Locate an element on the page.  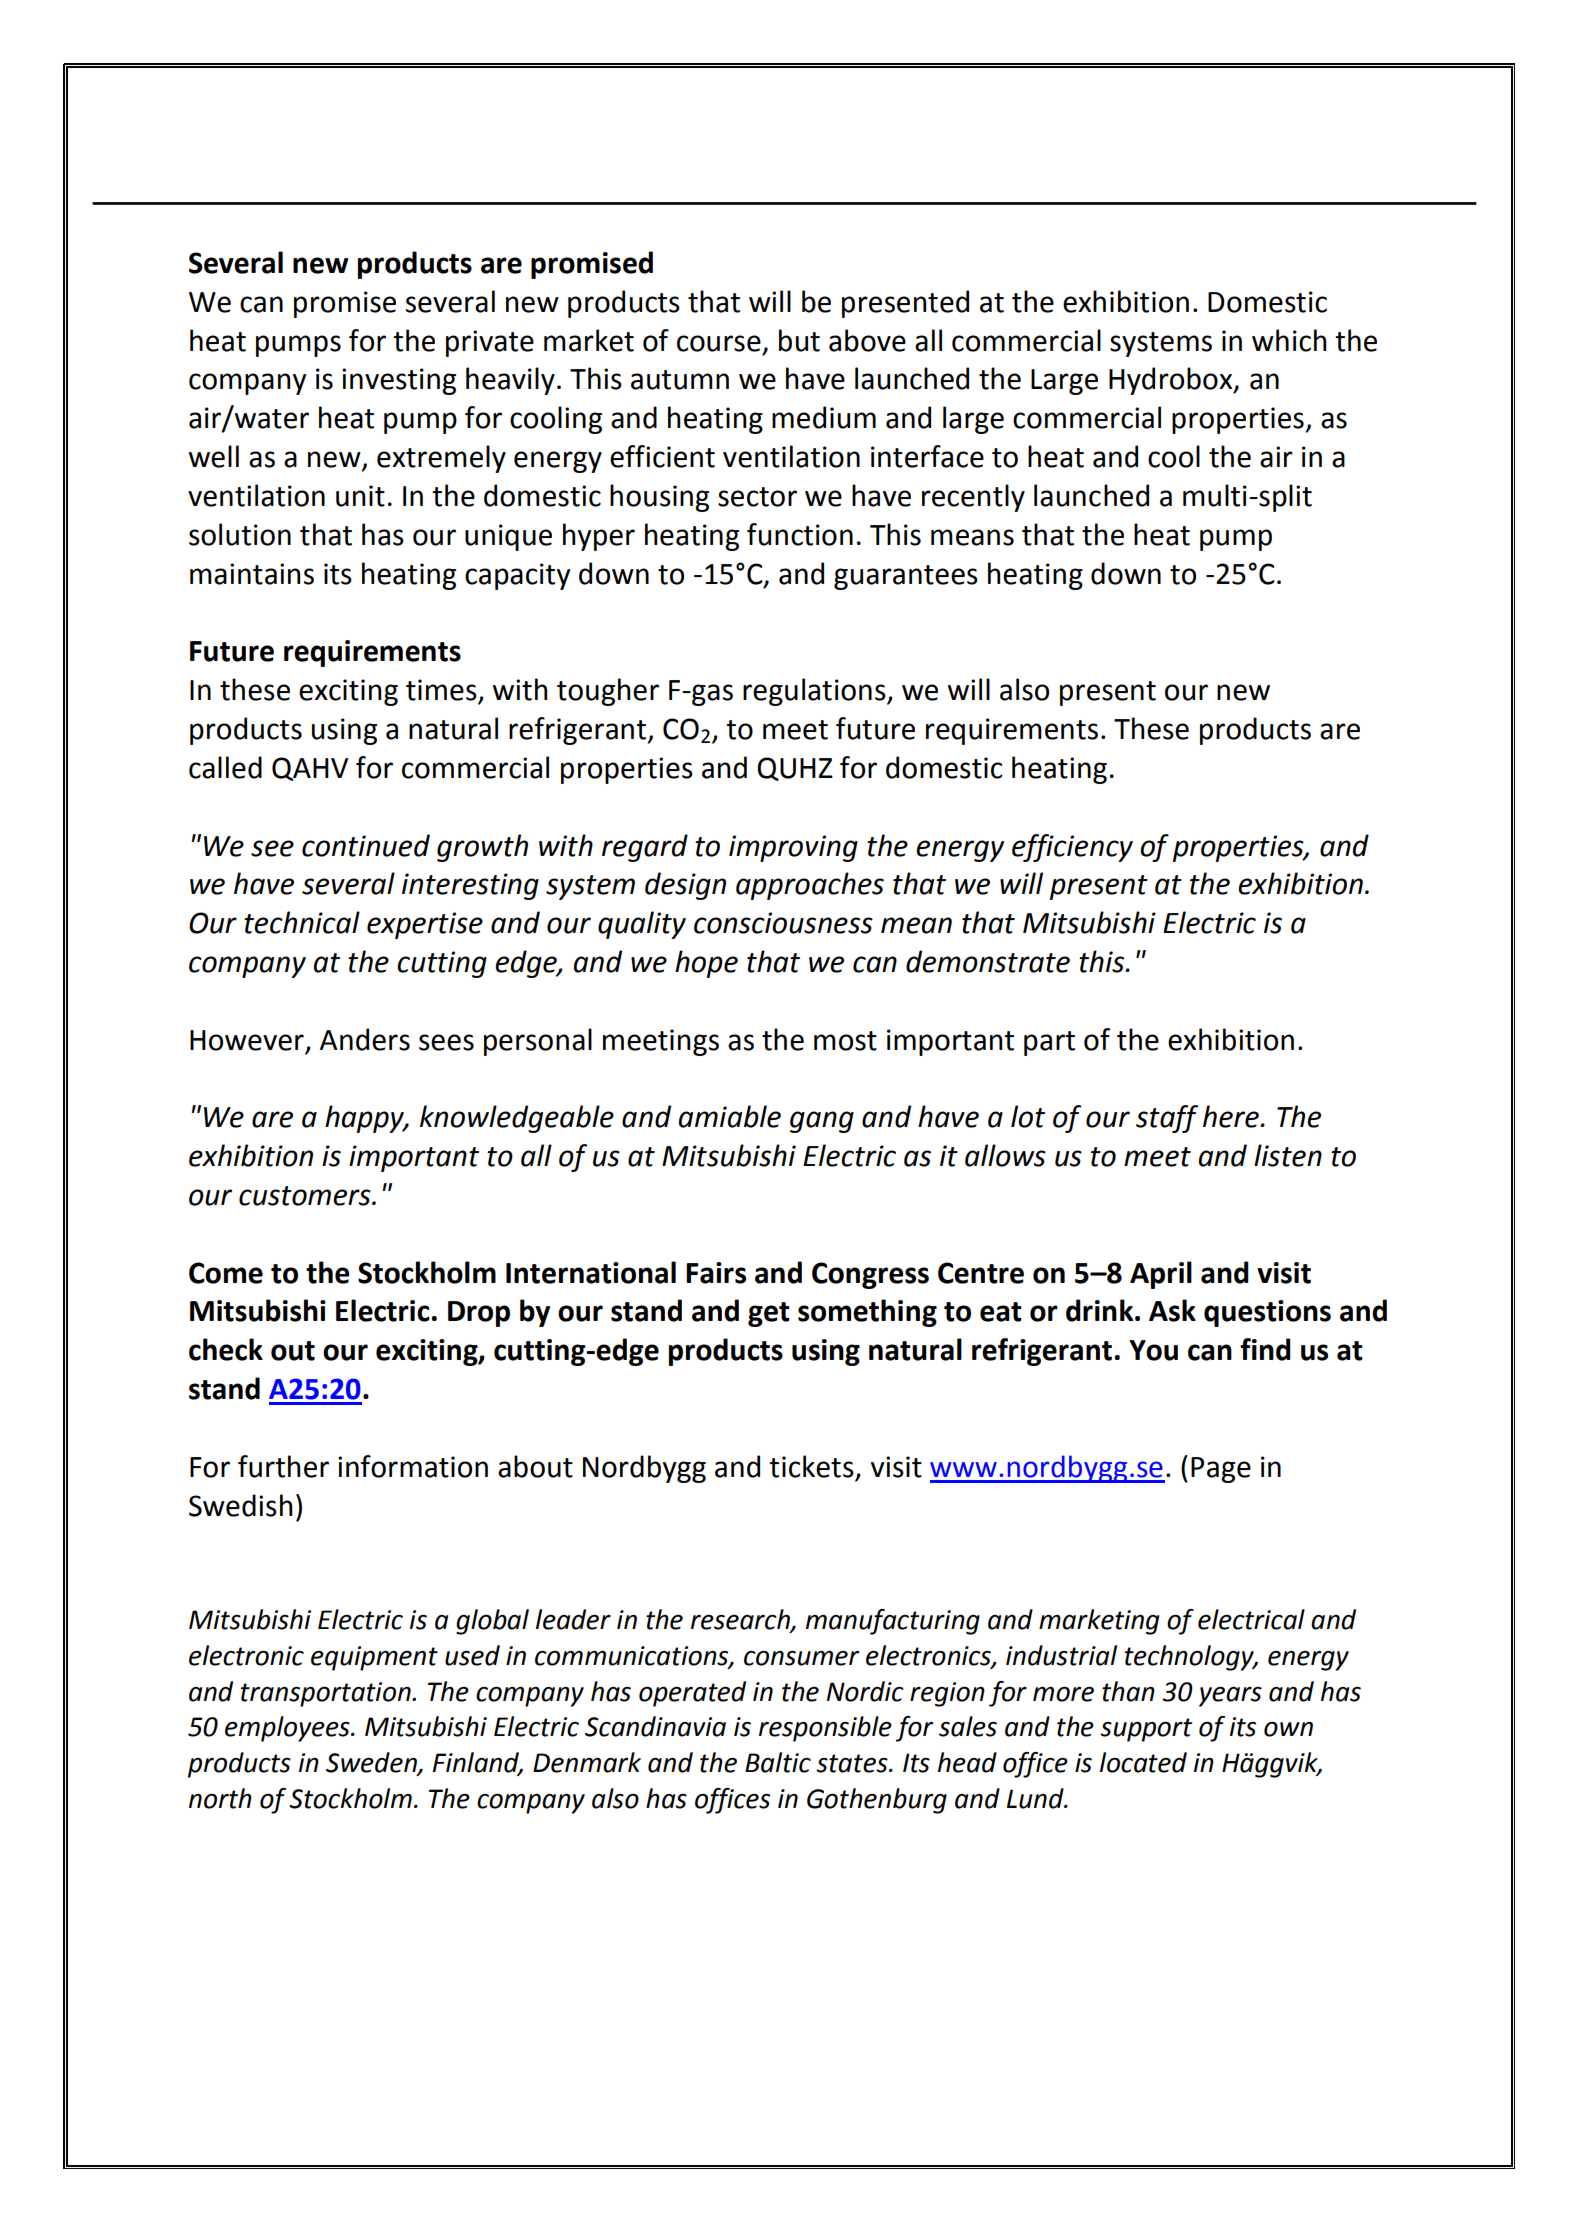
Baltic is located at coordinates (778, 1762).
